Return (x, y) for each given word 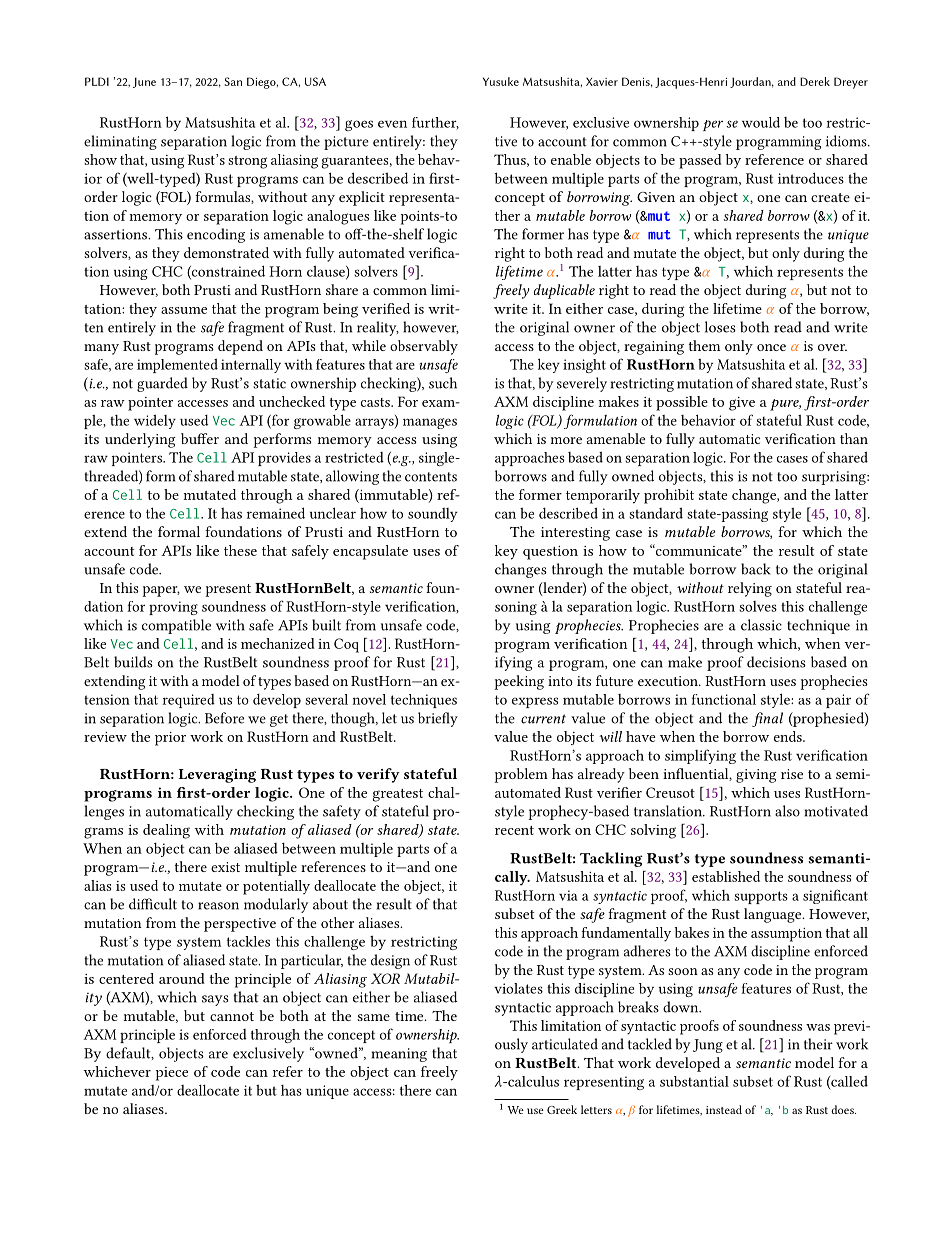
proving (173, 608)
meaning (399, 1055)
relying (750, 589)
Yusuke (501, 81)
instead (724, 1109)
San (233, 81)
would (761, 122)
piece (172, 1074)
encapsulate (370, 552)
